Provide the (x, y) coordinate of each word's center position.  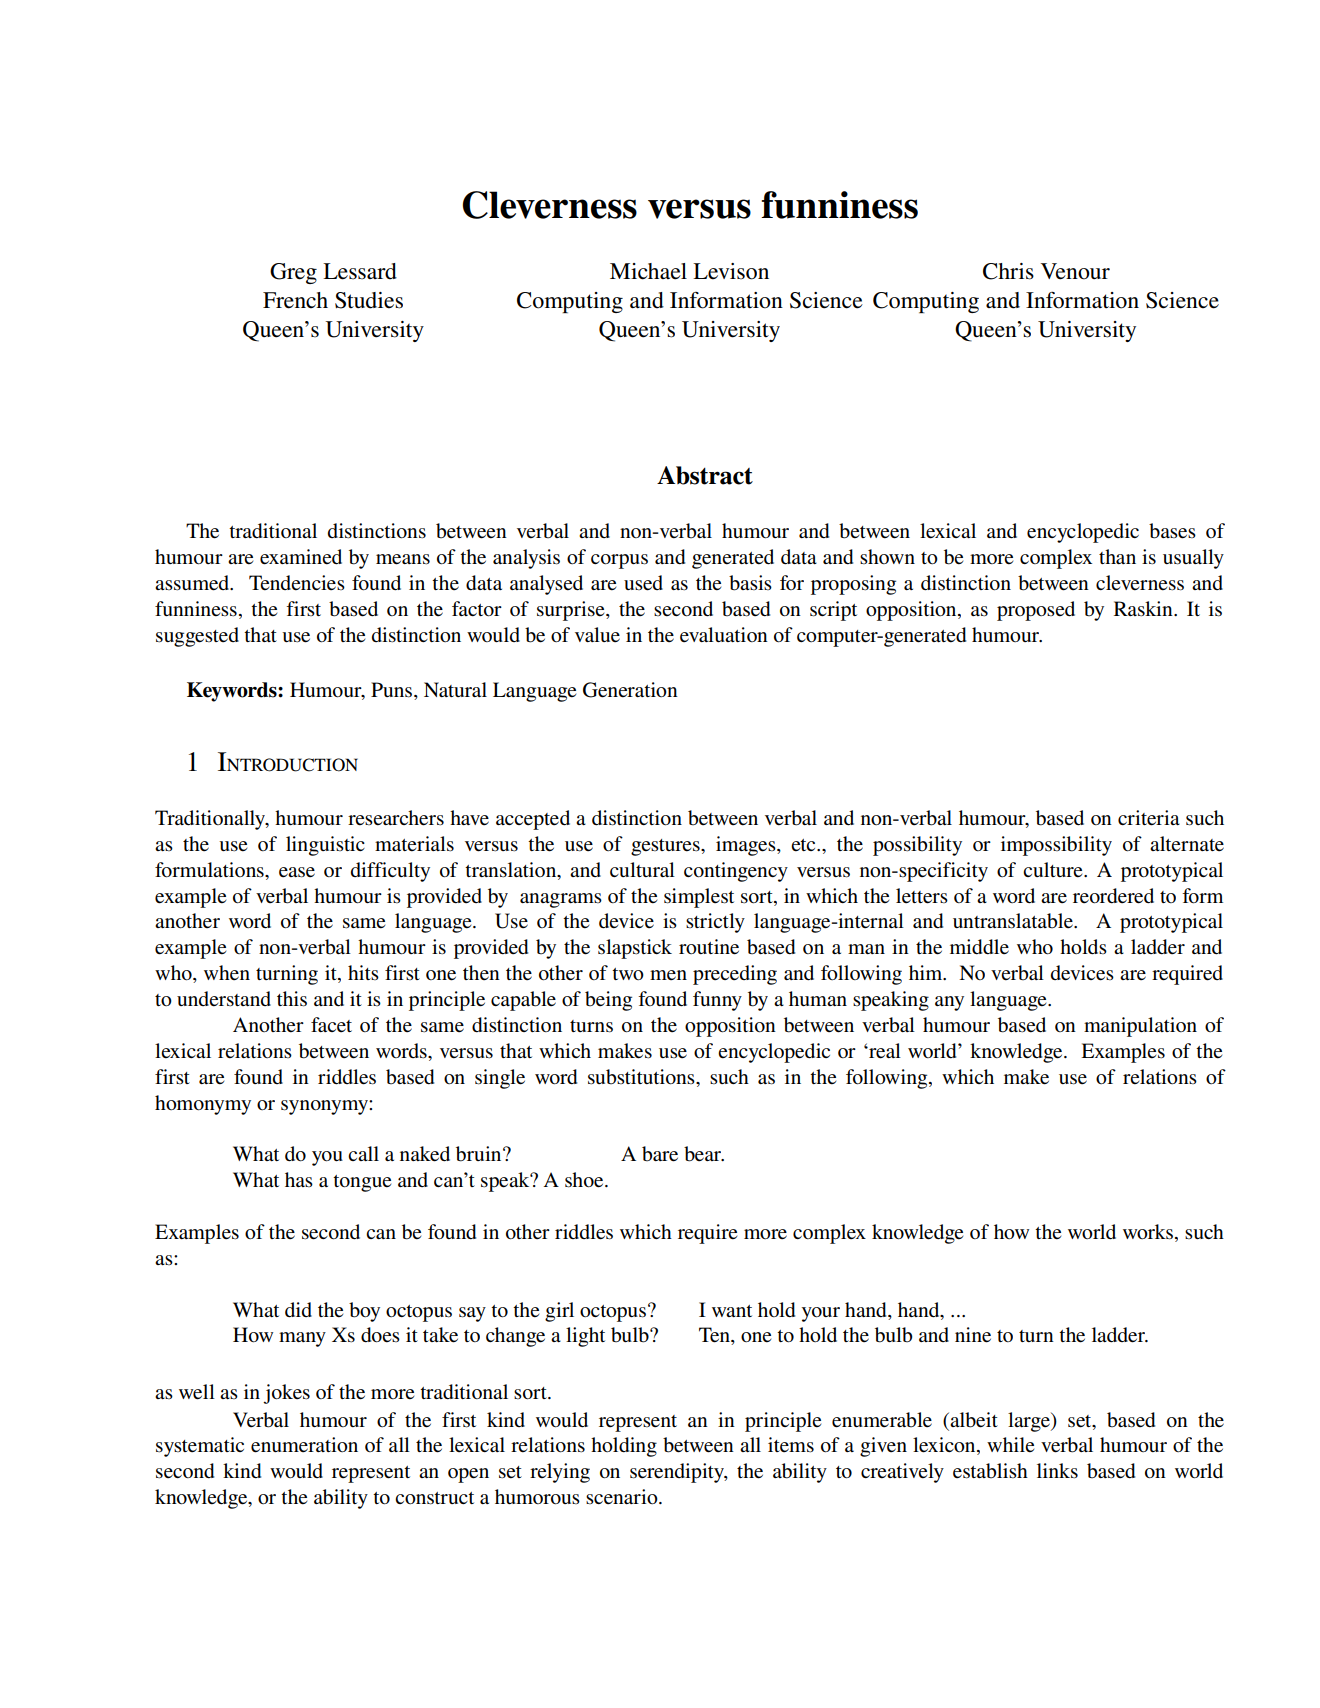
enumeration (304, 1445)
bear (704, 1154)
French (295, 300)
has (299, 1179)
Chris (1008, 271)
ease (297, 872)
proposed (1036, 611)
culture (1054, 870)
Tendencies (297, 583)
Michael (648, 271)
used (643, 583)
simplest (699, 898)
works (1149, 1233)
